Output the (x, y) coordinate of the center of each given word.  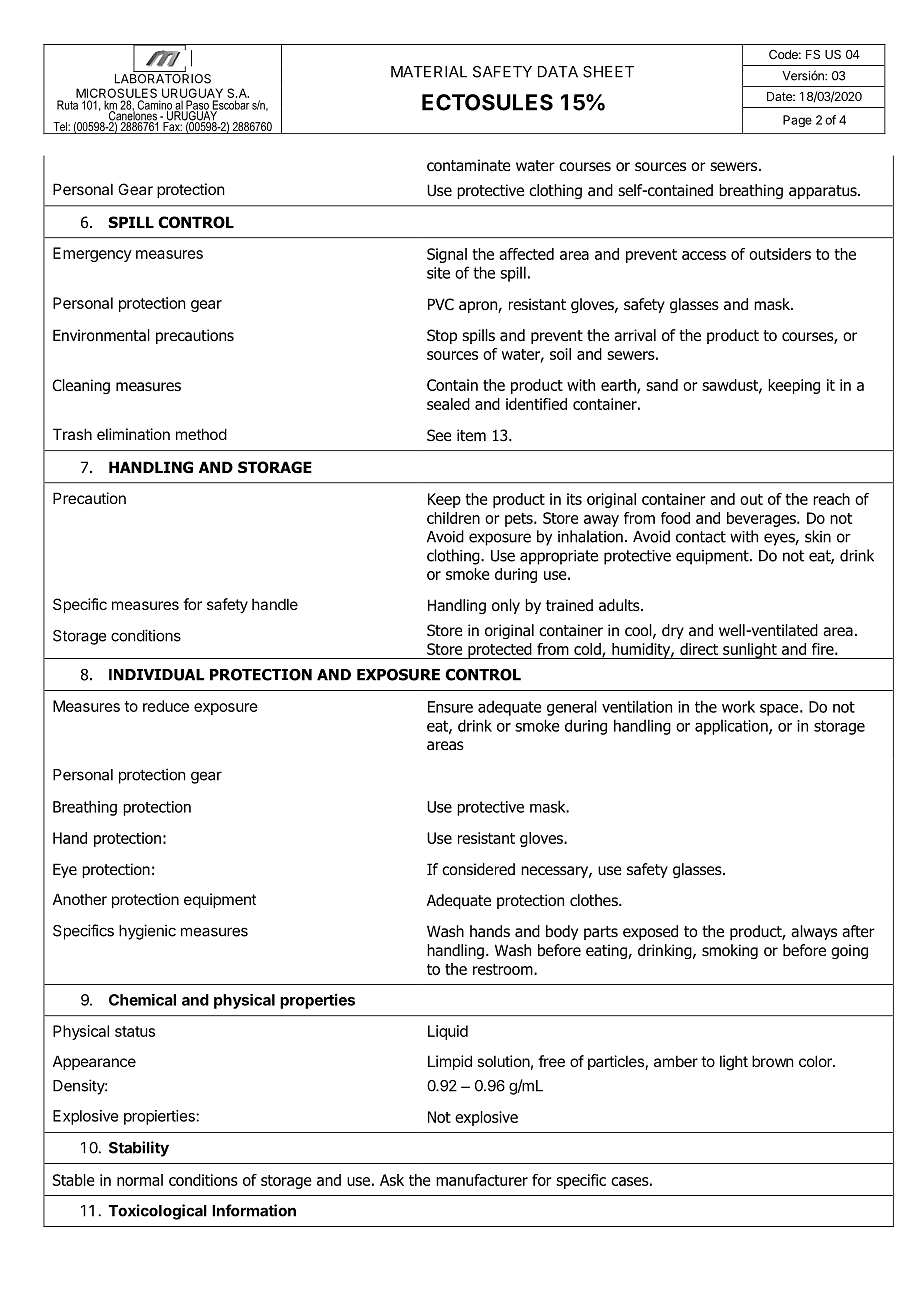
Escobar (229, 106)
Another (80, 899)
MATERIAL (429, 72)
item (471, 435)
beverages (762, 519)
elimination (133, 434)
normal (140, 1180)
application (732, 727)
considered (478, 869)
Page (797, 121)
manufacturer (482, 1180)
